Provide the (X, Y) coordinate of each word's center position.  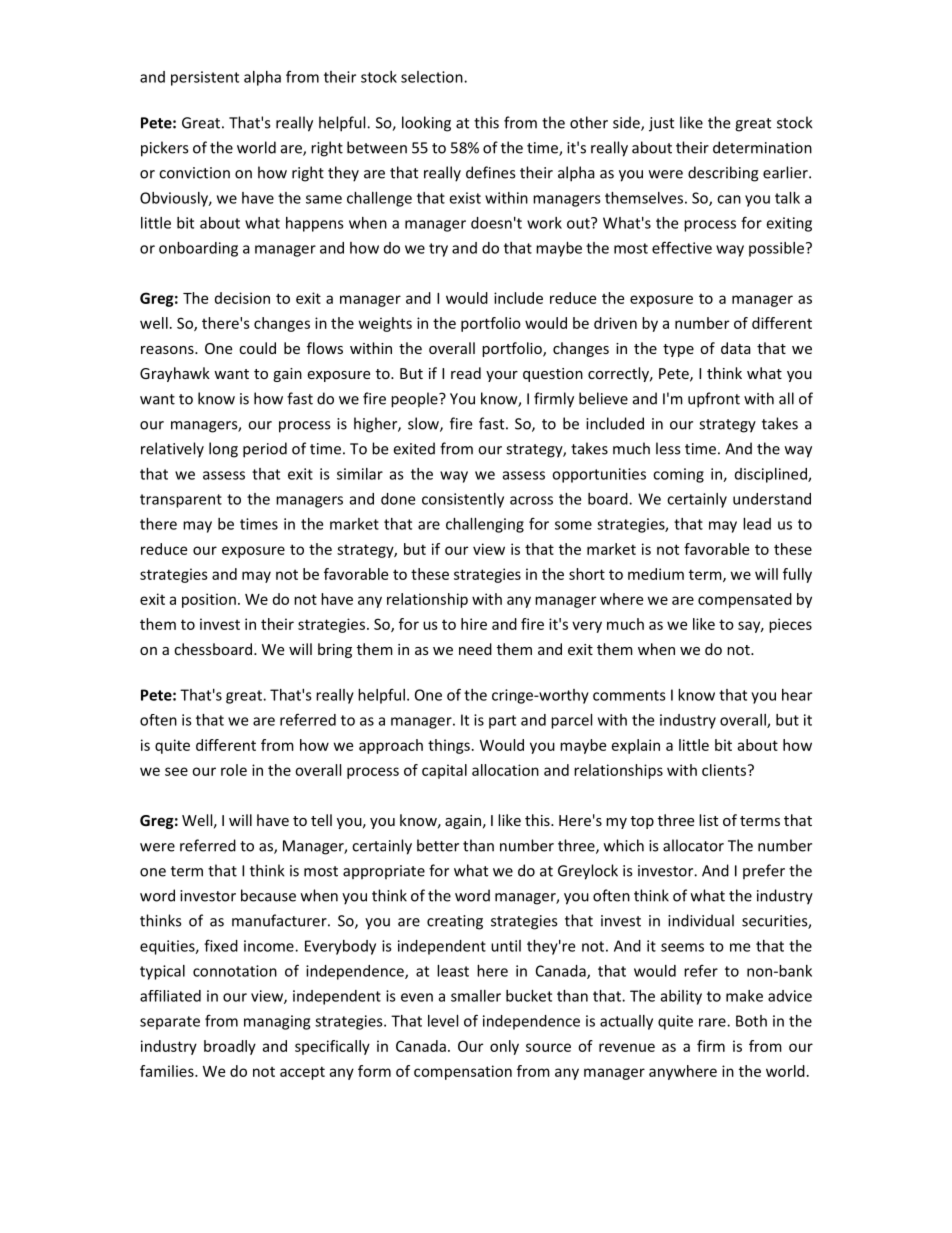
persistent (205, 78)
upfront (714, 400)
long (223, 450)
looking (426, 124)
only (504, 1047)
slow (424, 424)
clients (725, 770)
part (502, 722)
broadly (230, 1047)
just (661, 124)
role (234, 770)
